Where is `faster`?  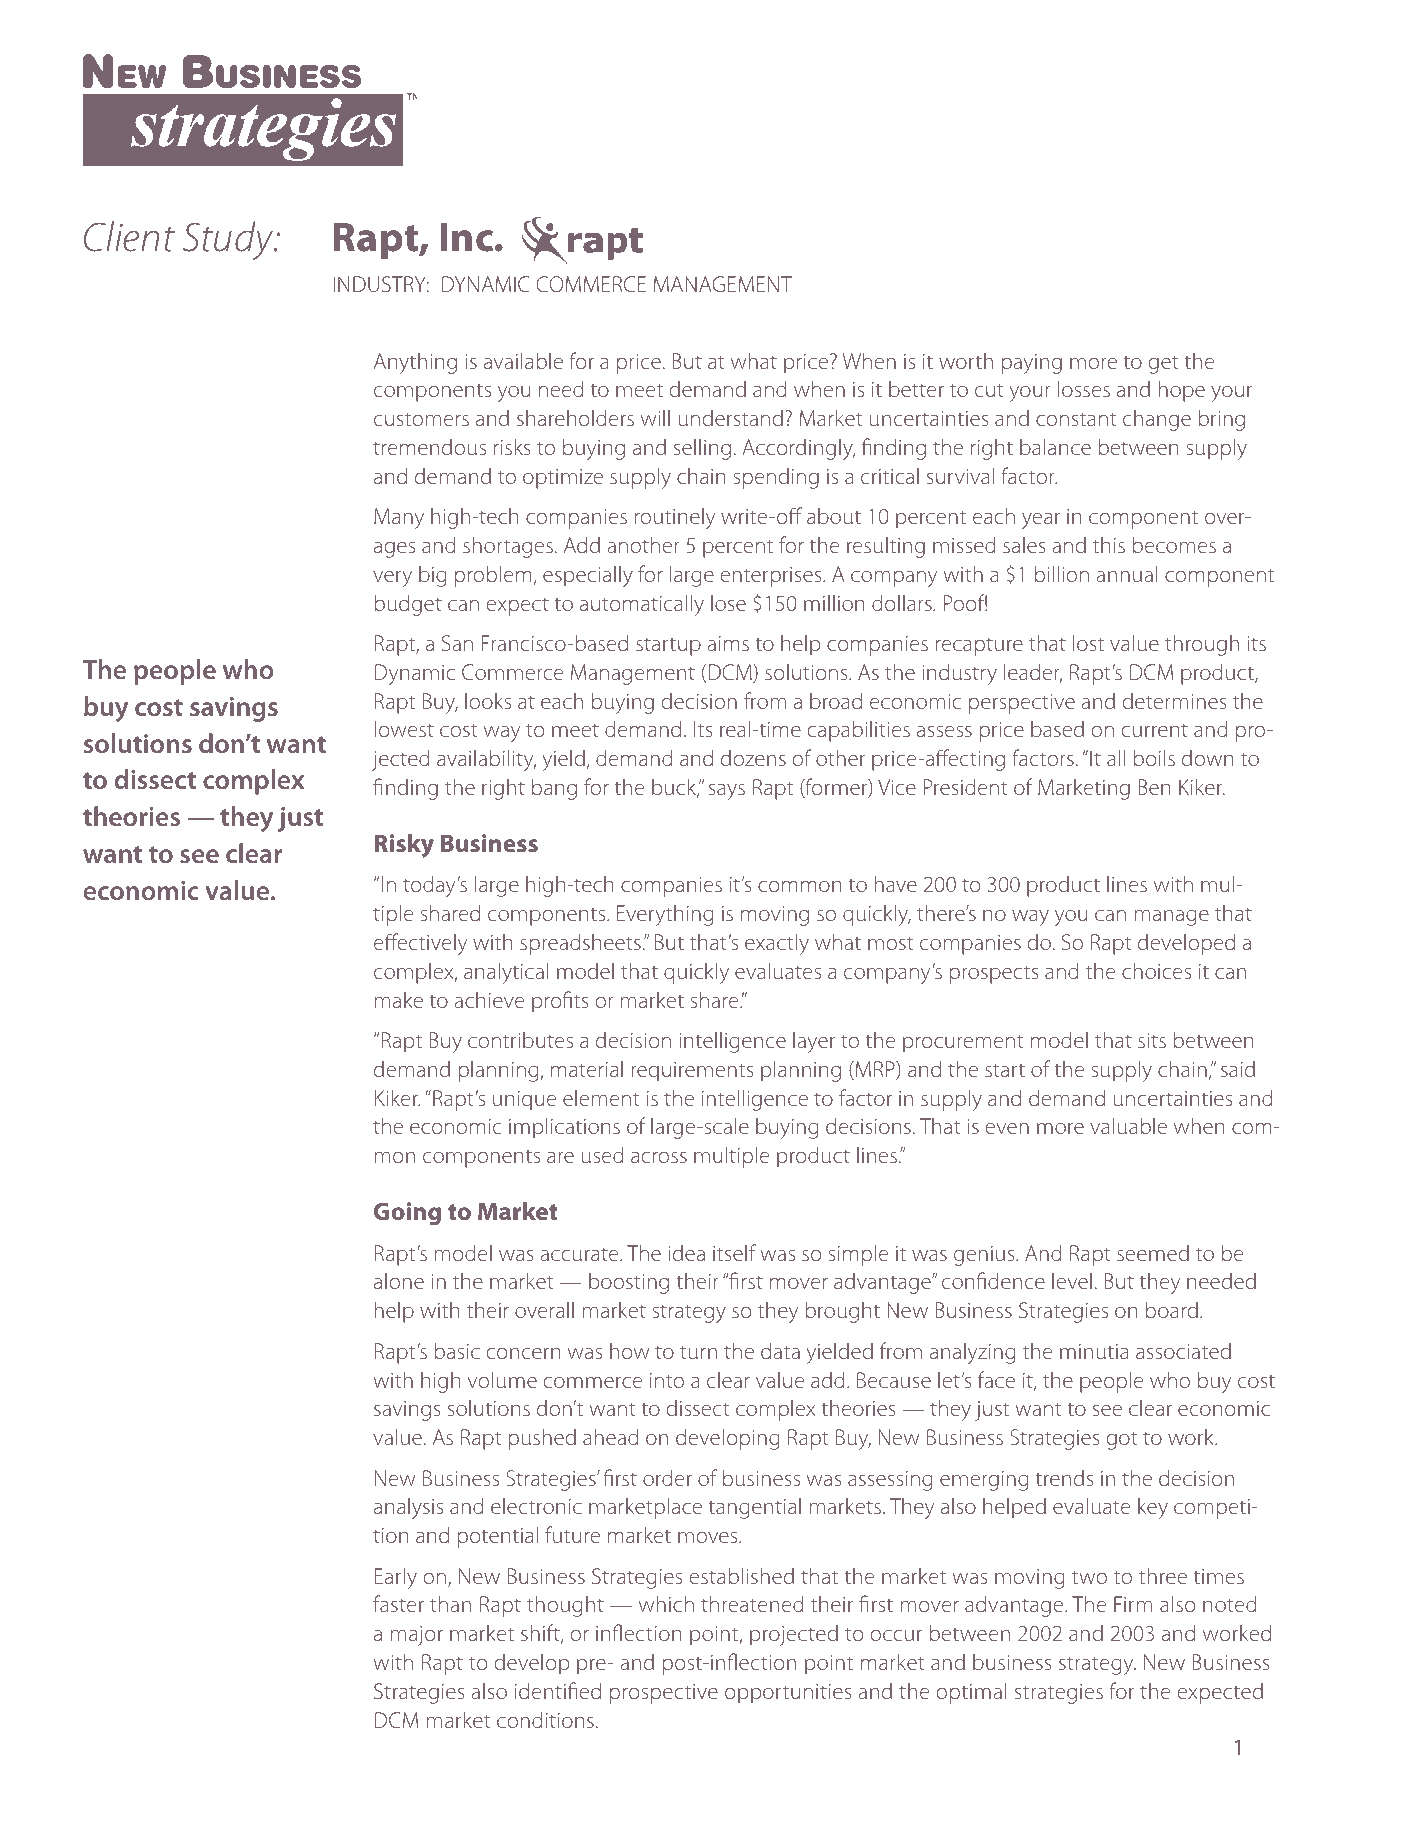 faster is located at coordinates (398, 1603).
